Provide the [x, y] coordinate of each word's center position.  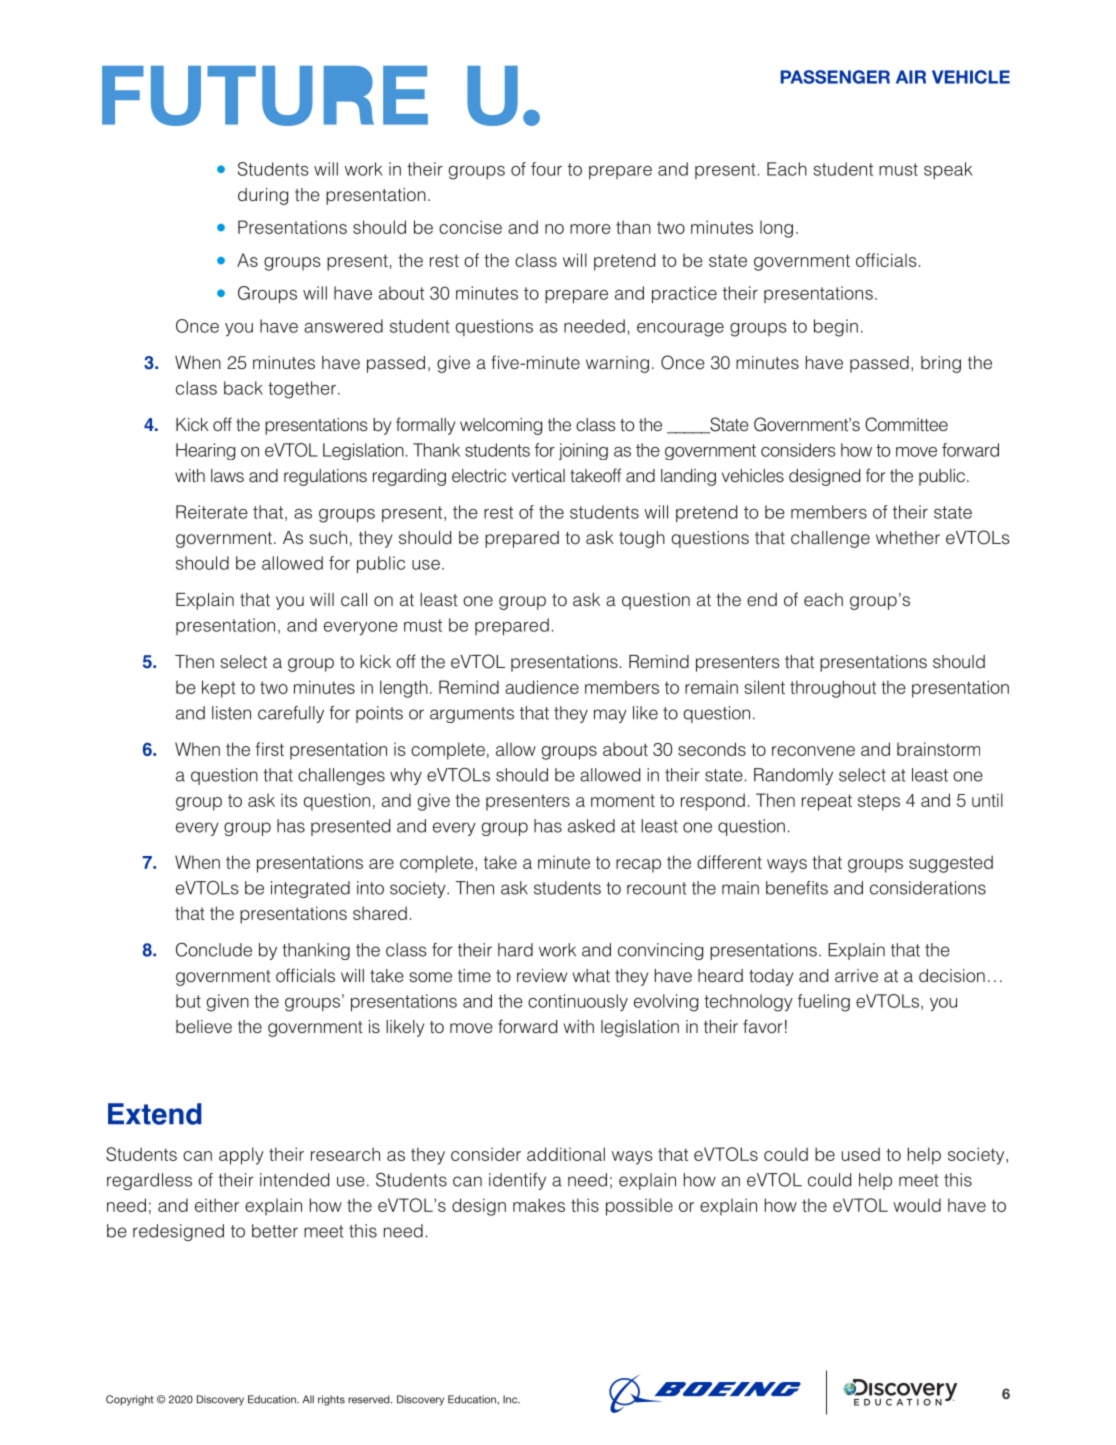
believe [204, 1027]
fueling [824, 1003]
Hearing [205, 451]
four [546, 169]
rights [331, 1400]
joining [583, 451]
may [610, 716]
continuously [578, 1002]
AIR [911, 77]
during [263, 196]
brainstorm [938, 749]
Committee [906, 424]
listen [231, 713]
